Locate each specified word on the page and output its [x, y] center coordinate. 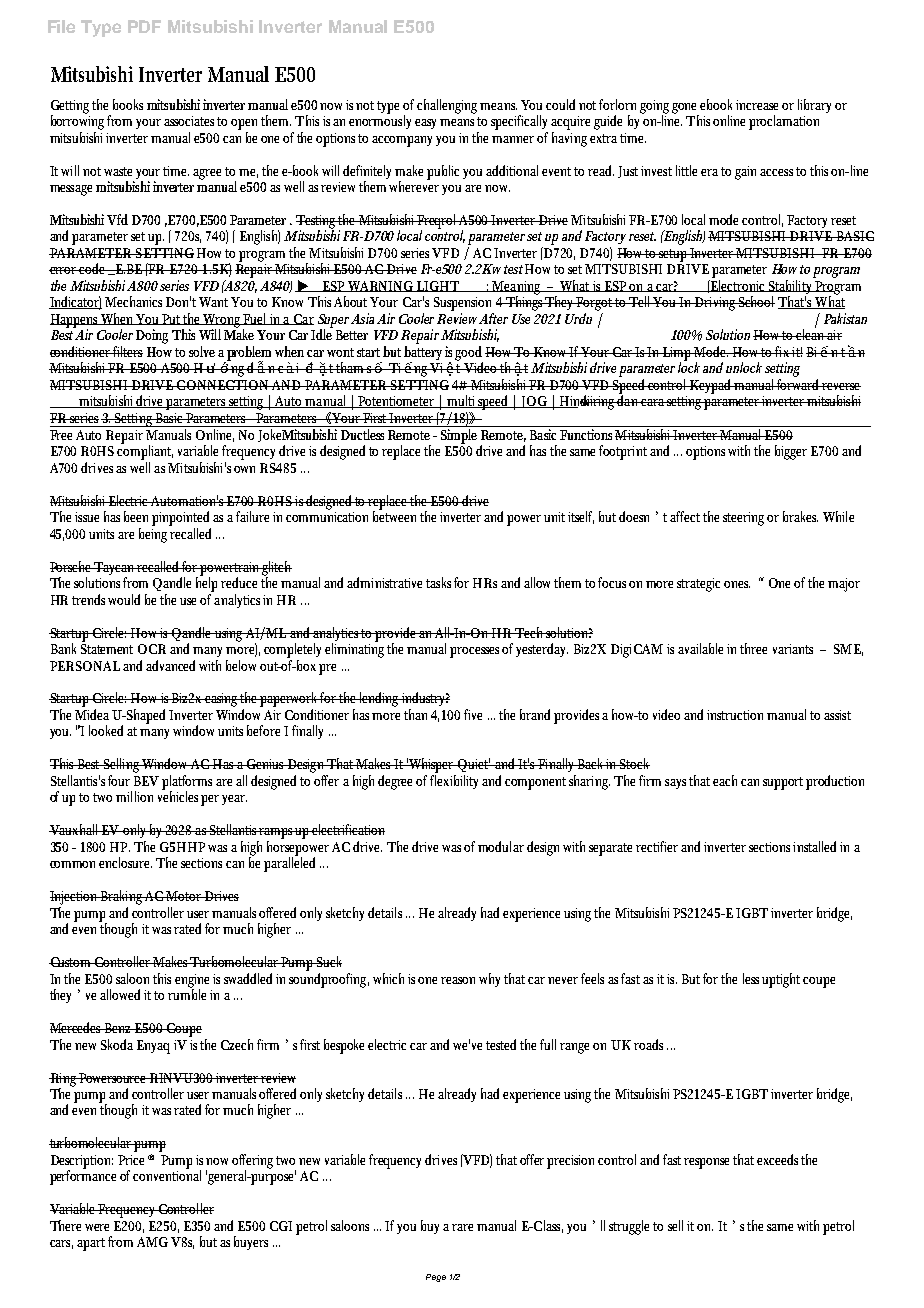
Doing [152, 336]
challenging [449, 106]
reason [460, 980]
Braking [122, 897]
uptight [783, 980]
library [817, 106]
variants [793, 649]
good [469, 354]
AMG [152, 1242]
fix [783, 351]
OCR [152, 649]
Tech [529, 632]
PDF [144, 26]
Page [436, 1278]
